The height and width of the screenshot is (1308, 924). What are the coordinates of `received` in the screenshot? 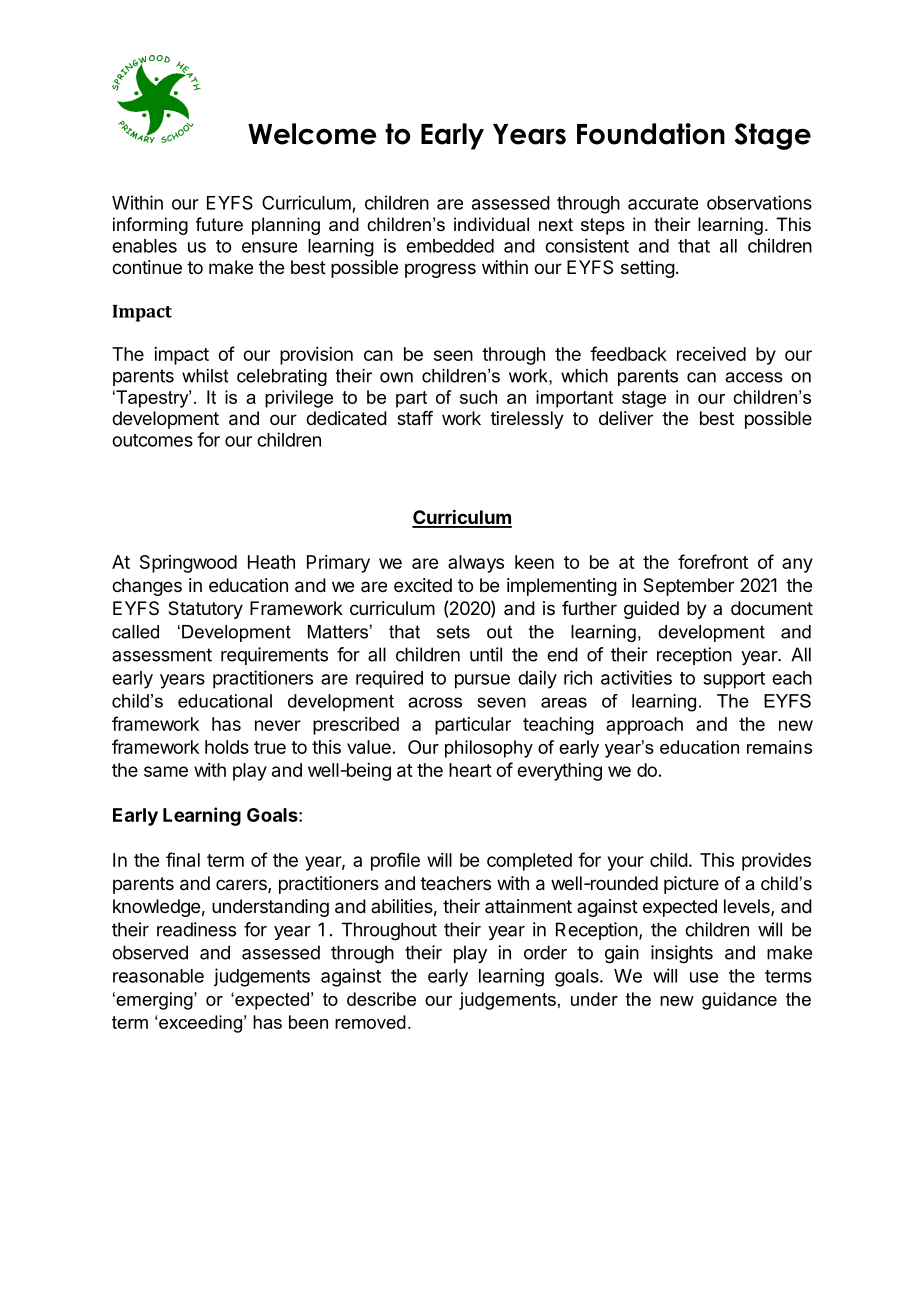 It's located at (711, 354).
